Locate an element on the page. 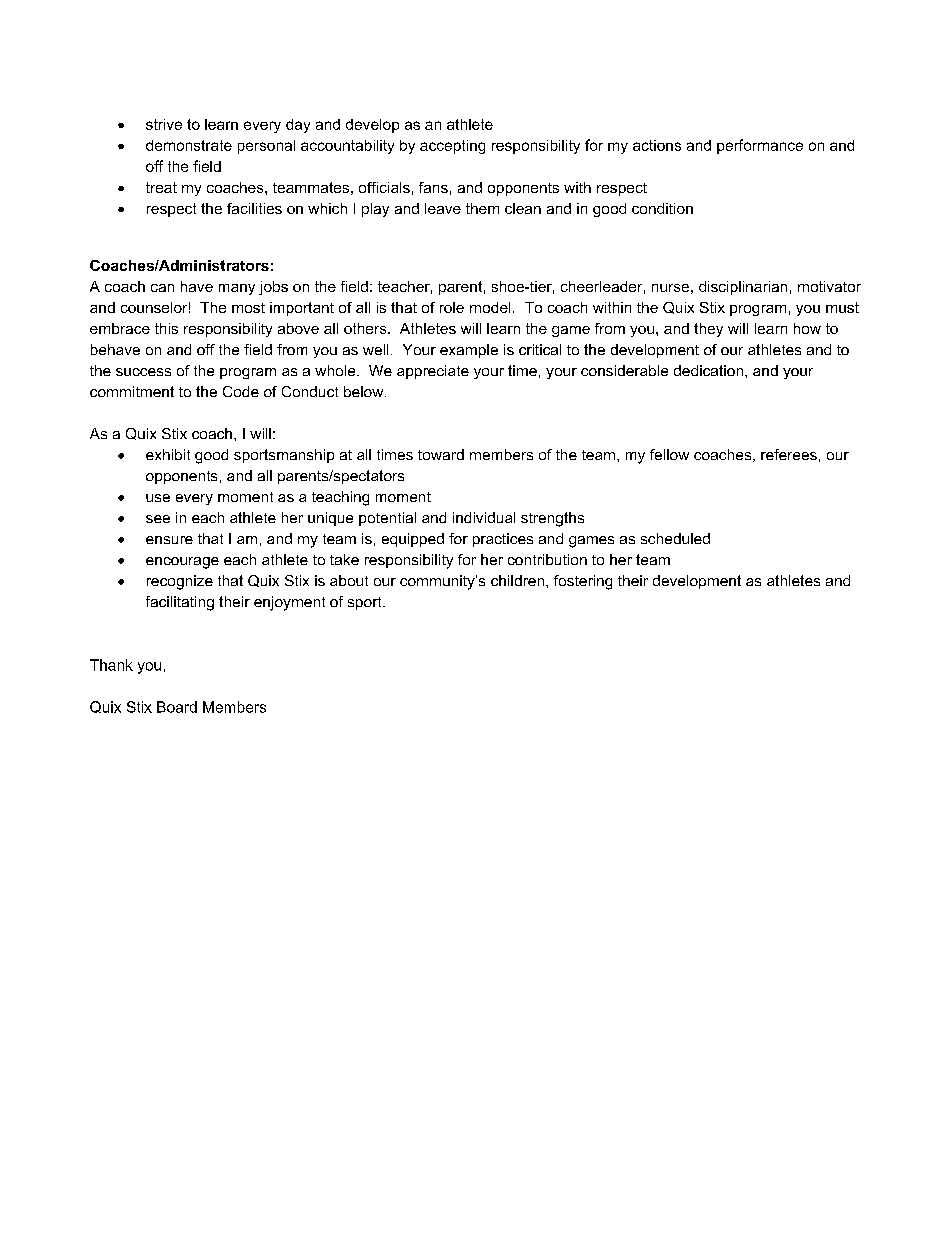 The image size is (952, 1233). disciplinarian is located at coordinates (743, 288).
